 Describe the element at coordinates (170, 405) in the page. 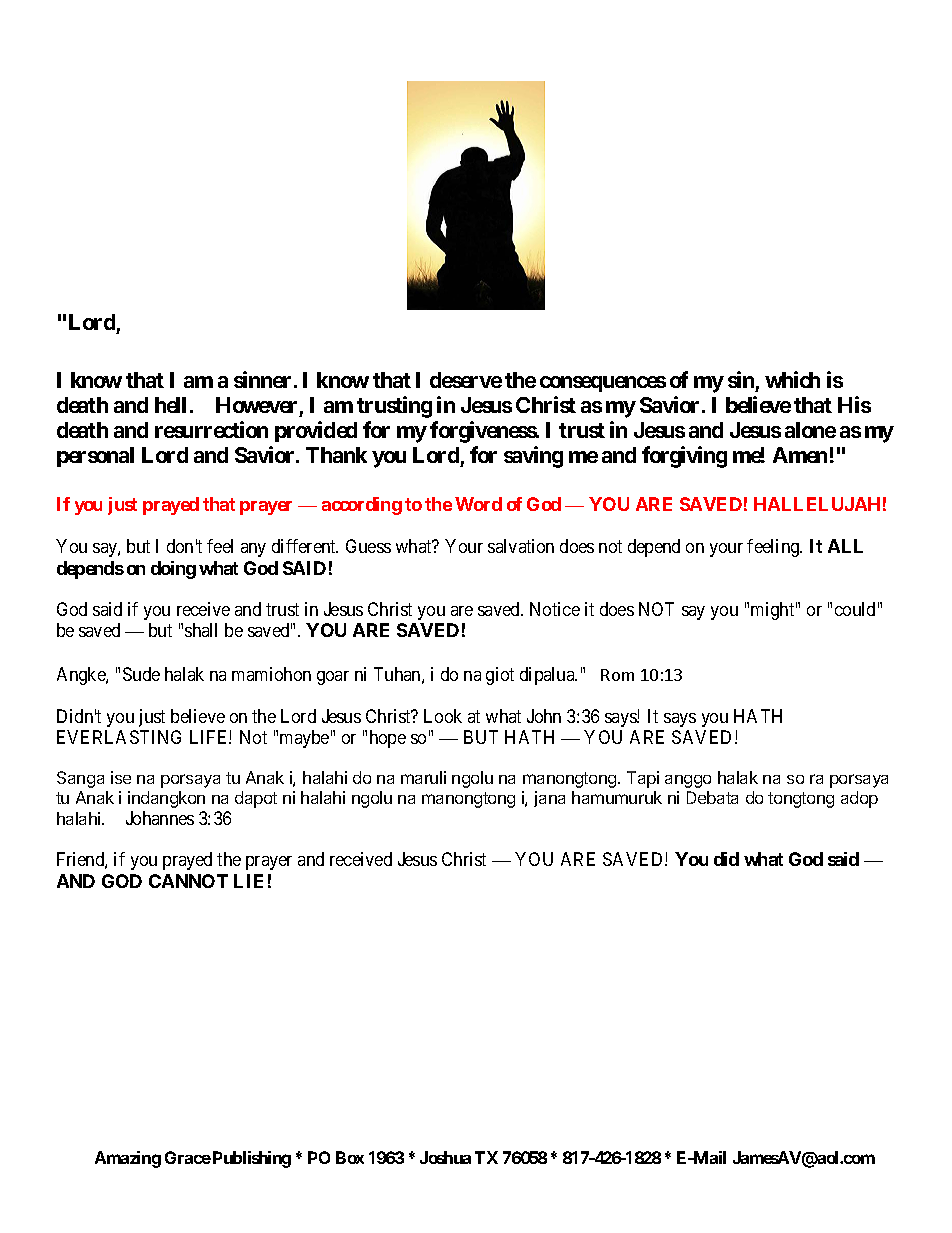

I see `hell` at that location.
